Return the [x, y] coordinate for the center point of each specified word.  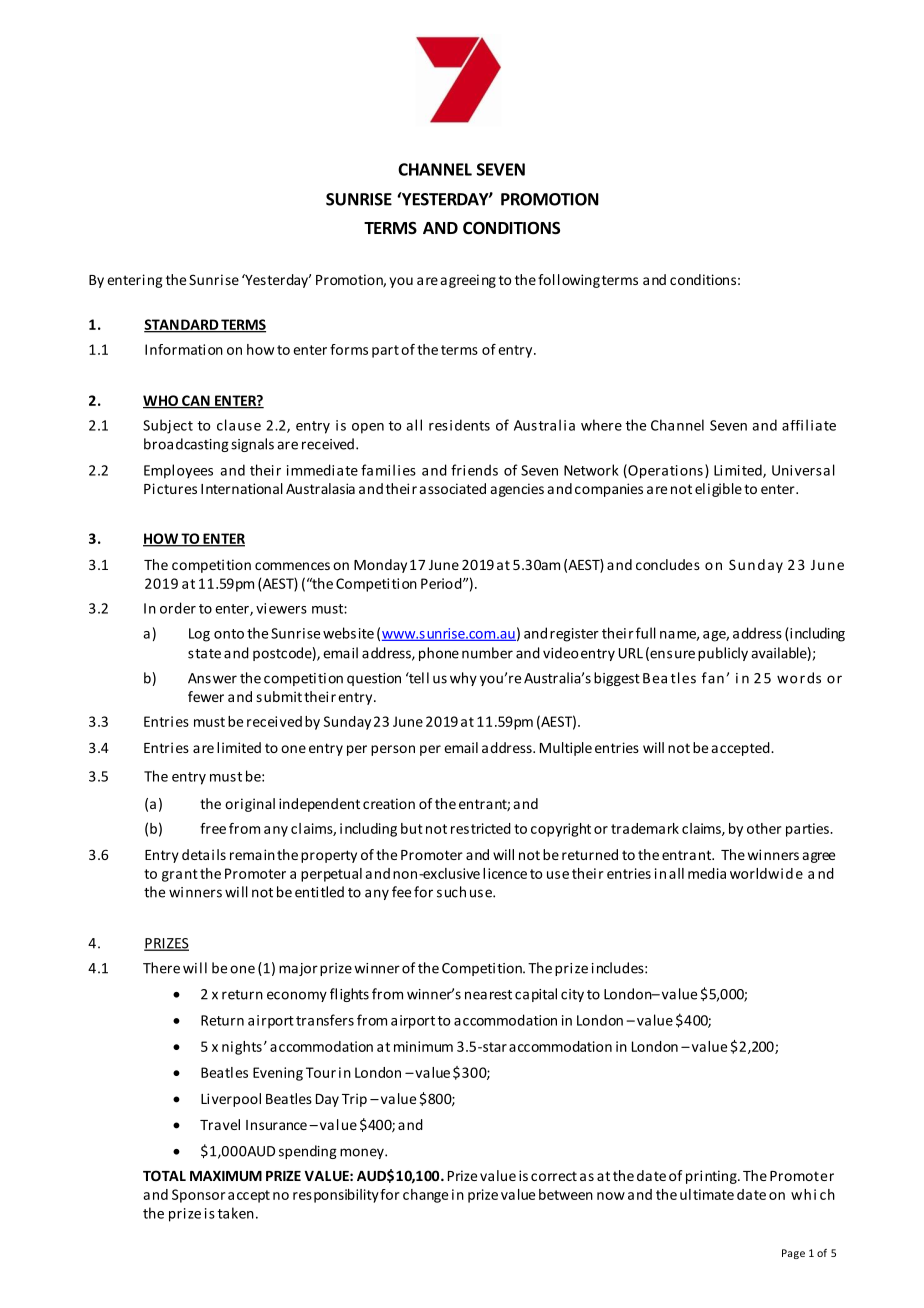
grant [180, 875]
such [451, 892]
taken [236, 1213]
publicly [723, 654]
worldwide [766, 873]
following [569, 281]
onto [229, 634]
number [487, 653]
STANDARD [182, 325]
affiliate [809, 425]
